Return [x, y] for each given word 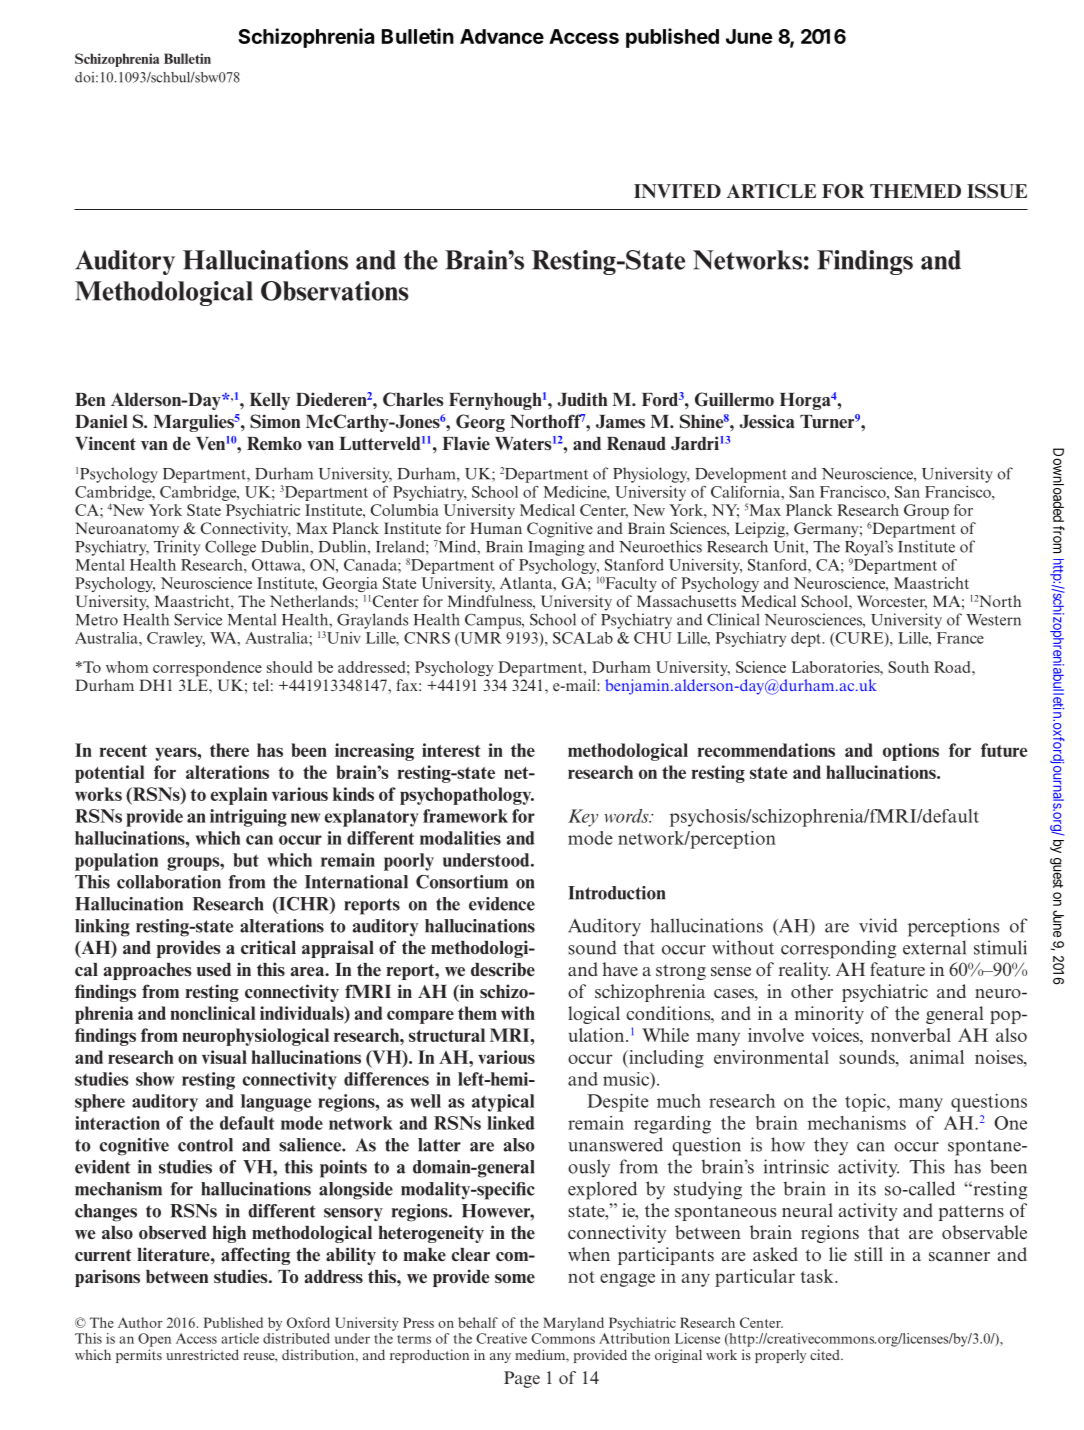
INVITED [677, 191]
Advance [502, 36]
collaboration [169, 882]
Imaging [556, 548]
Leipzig [761, 530]
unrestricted [202, 1354]
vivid [878, 925]
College [230, 548]
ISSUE [997, 191]
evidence [502, 904]
